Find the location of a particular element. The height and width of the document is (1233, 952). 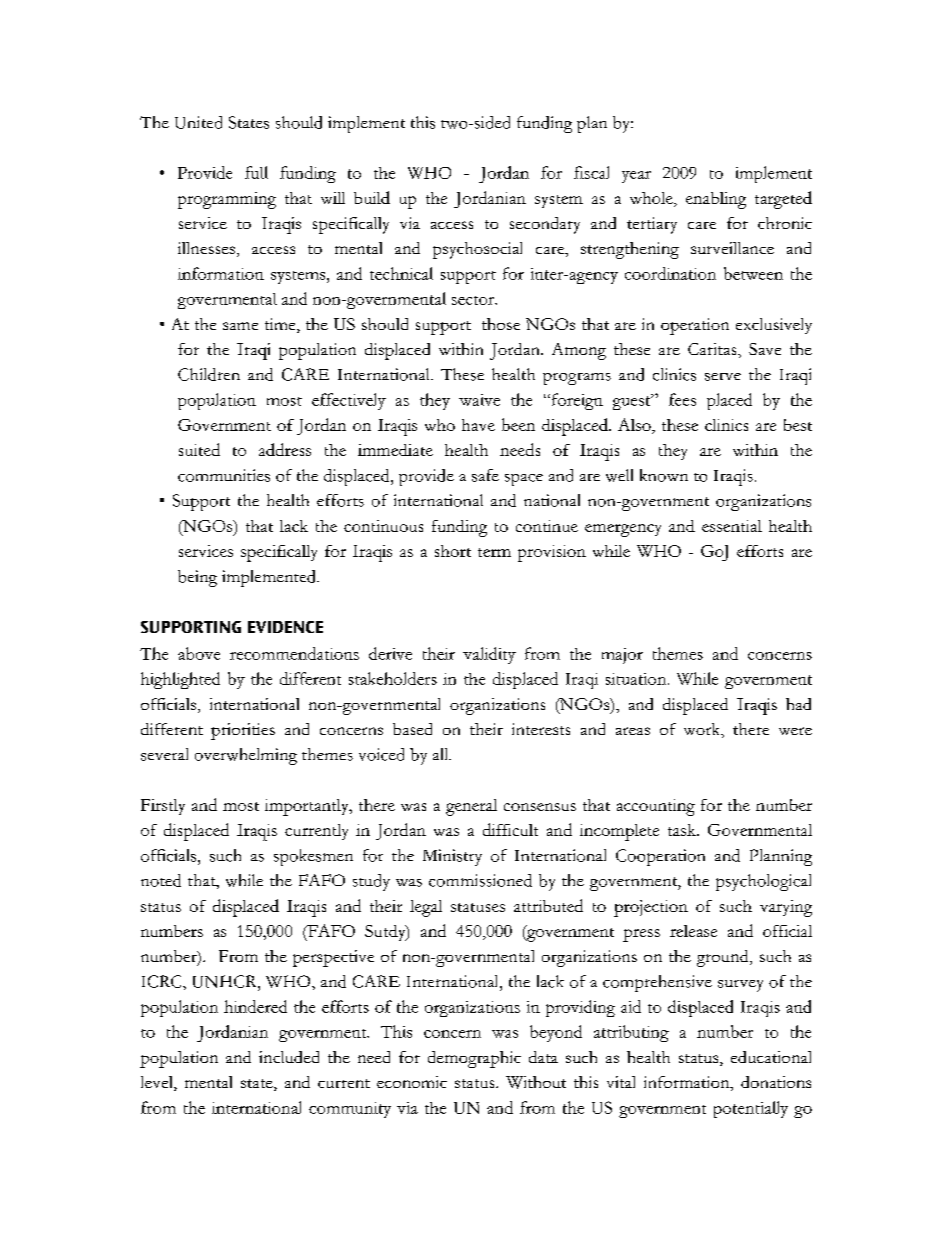

included is located at coordinates (289, 1057).
